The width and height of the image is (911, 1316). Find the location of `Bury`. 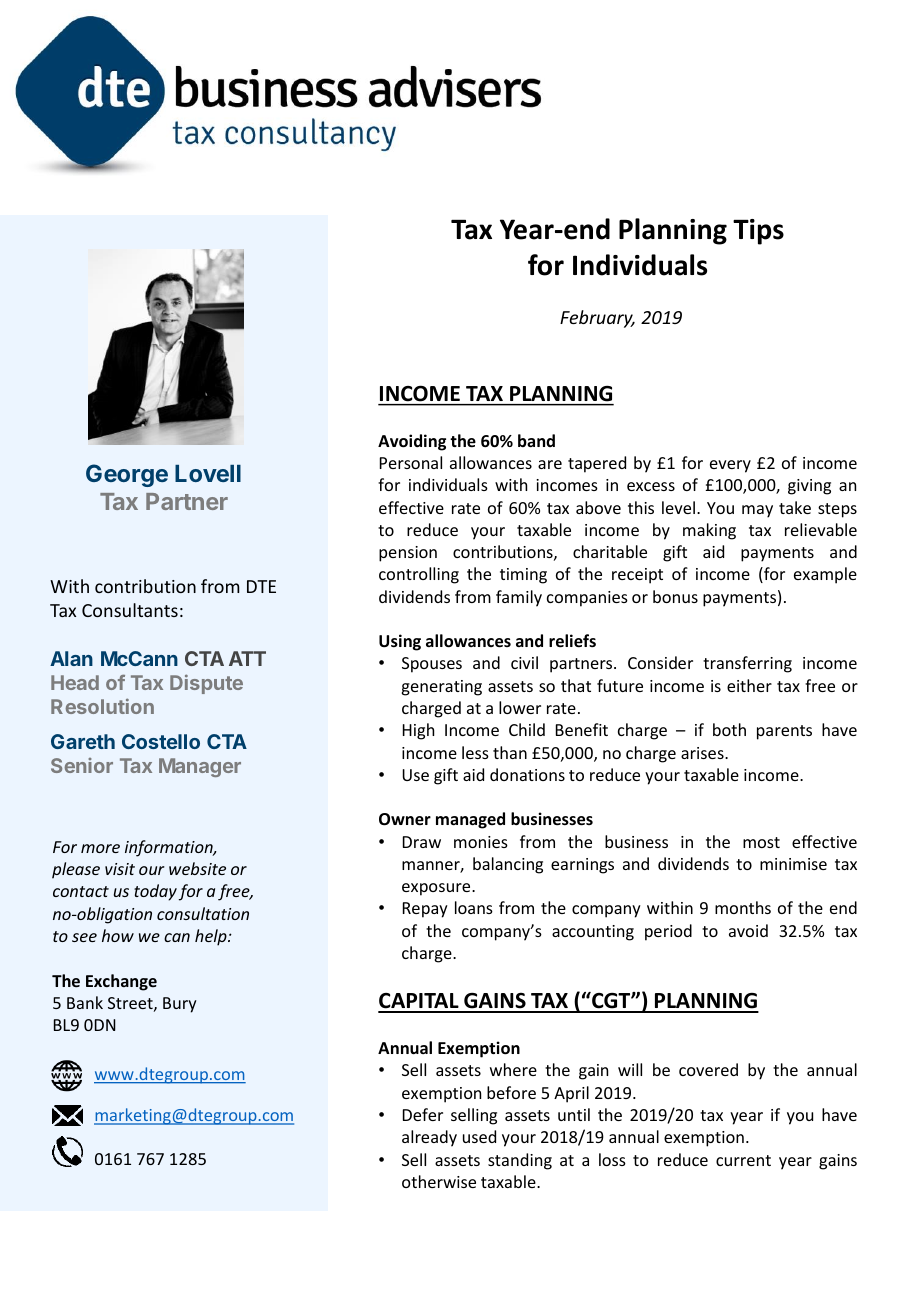

Bury is located at coordinates (180, 1005).
